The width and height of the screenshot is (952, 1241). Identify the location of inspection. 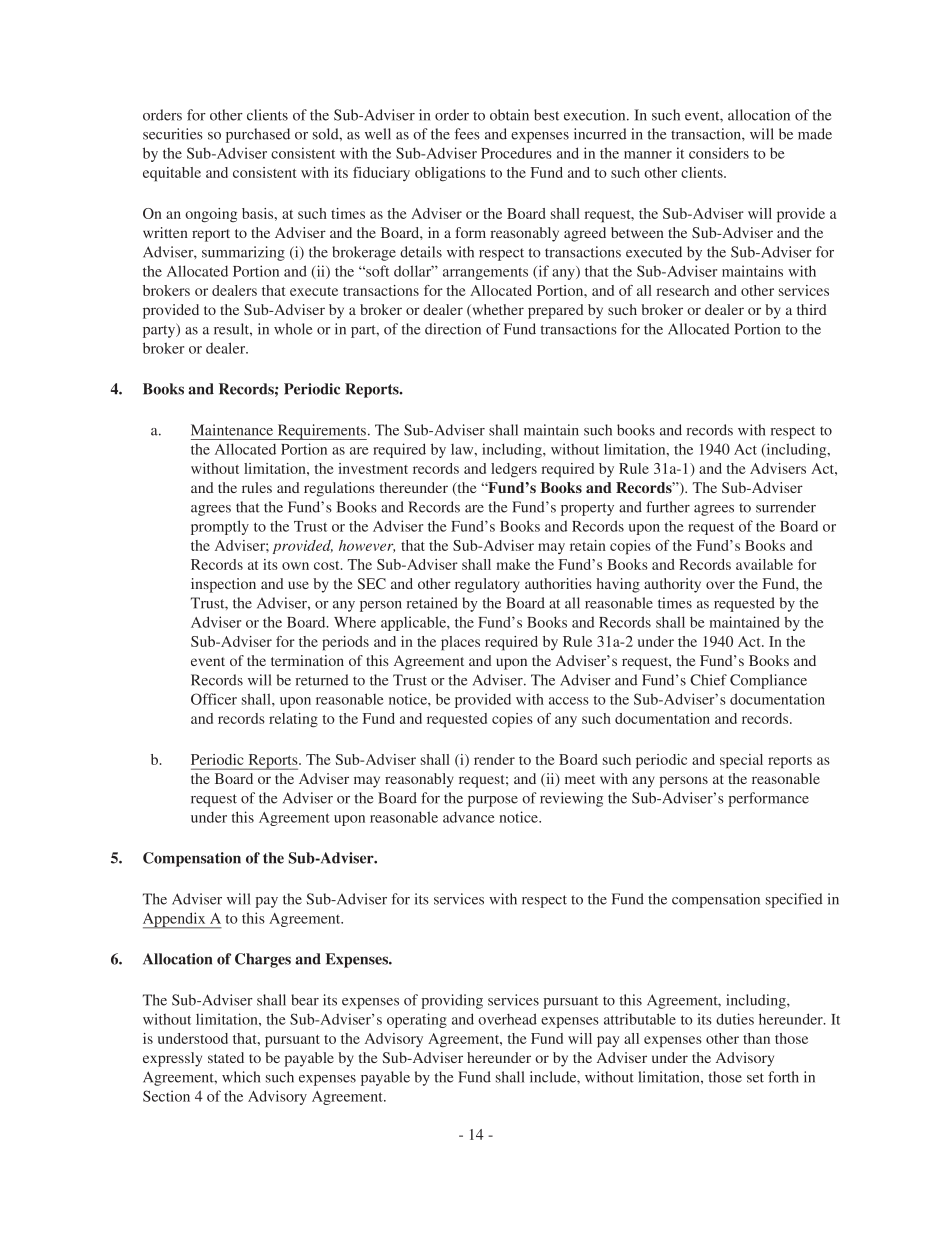
(223, 585).
